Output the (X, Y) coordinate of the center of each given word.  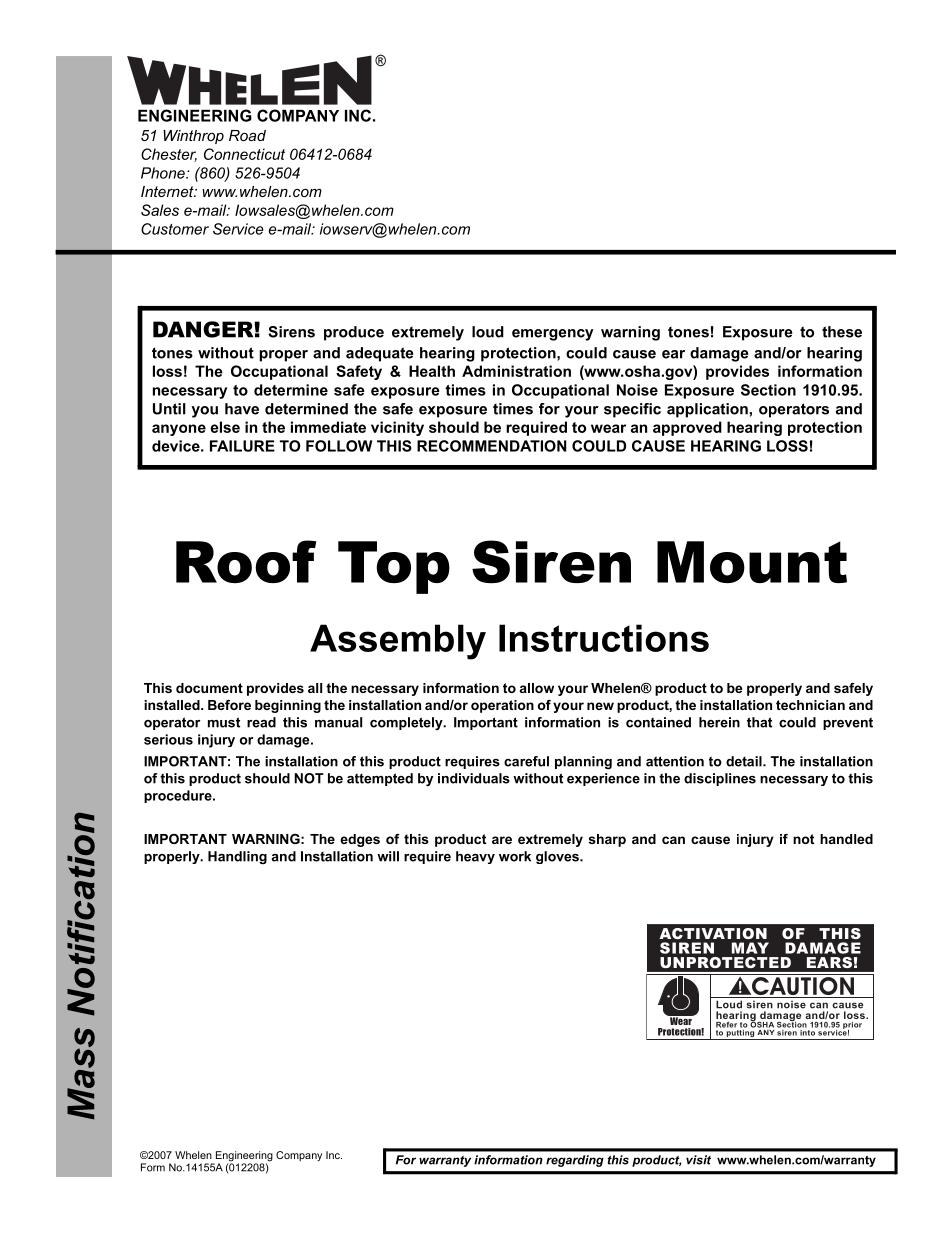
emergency (552, 335)
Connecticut (244, 154)
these (842, 332)
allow (537, 688)
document (209, 688)
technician (810, 705)
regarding (575, 1161)
